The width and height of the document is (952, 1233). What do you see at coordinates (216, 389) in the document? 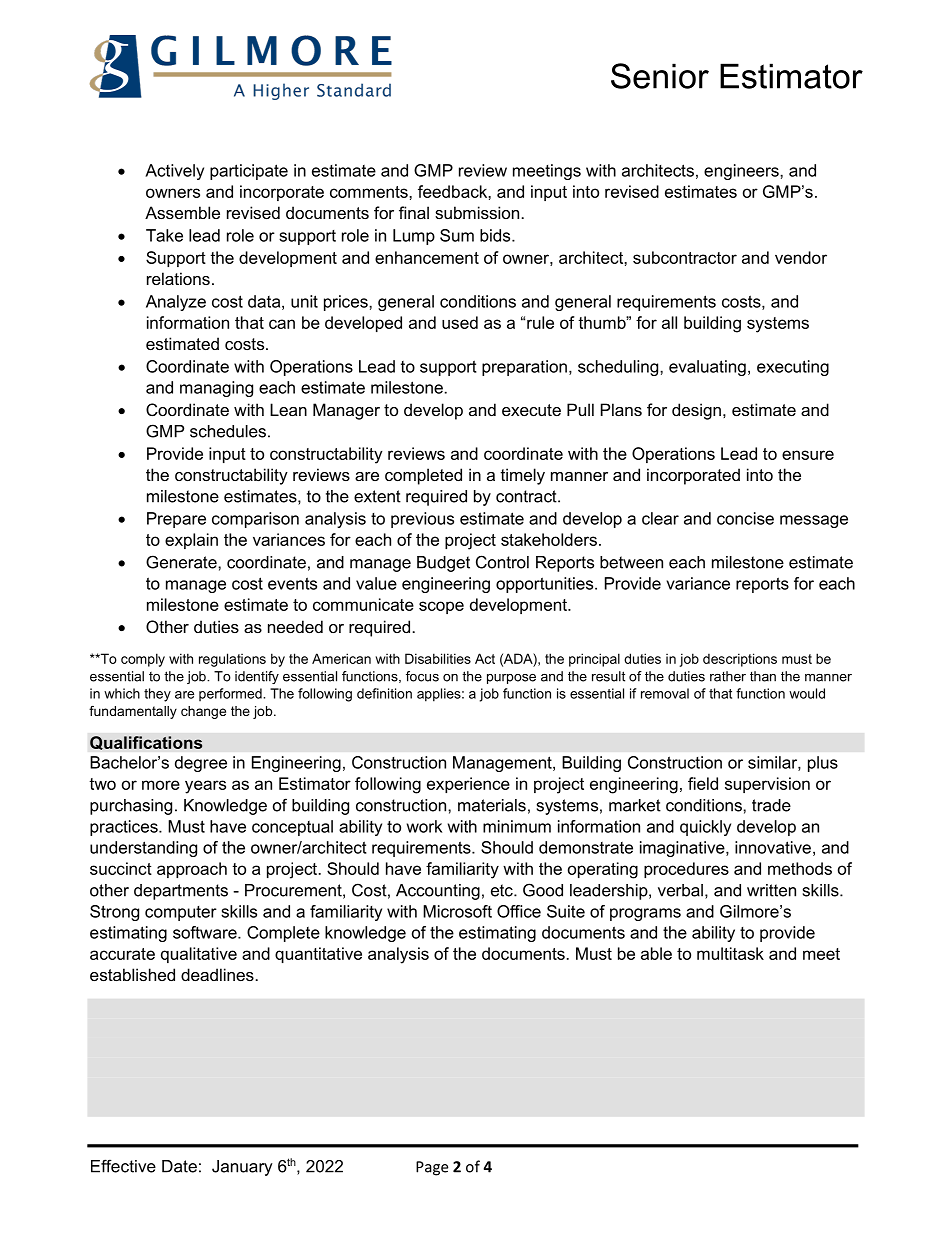
I see `managing` at bounding box center [216, 389].
